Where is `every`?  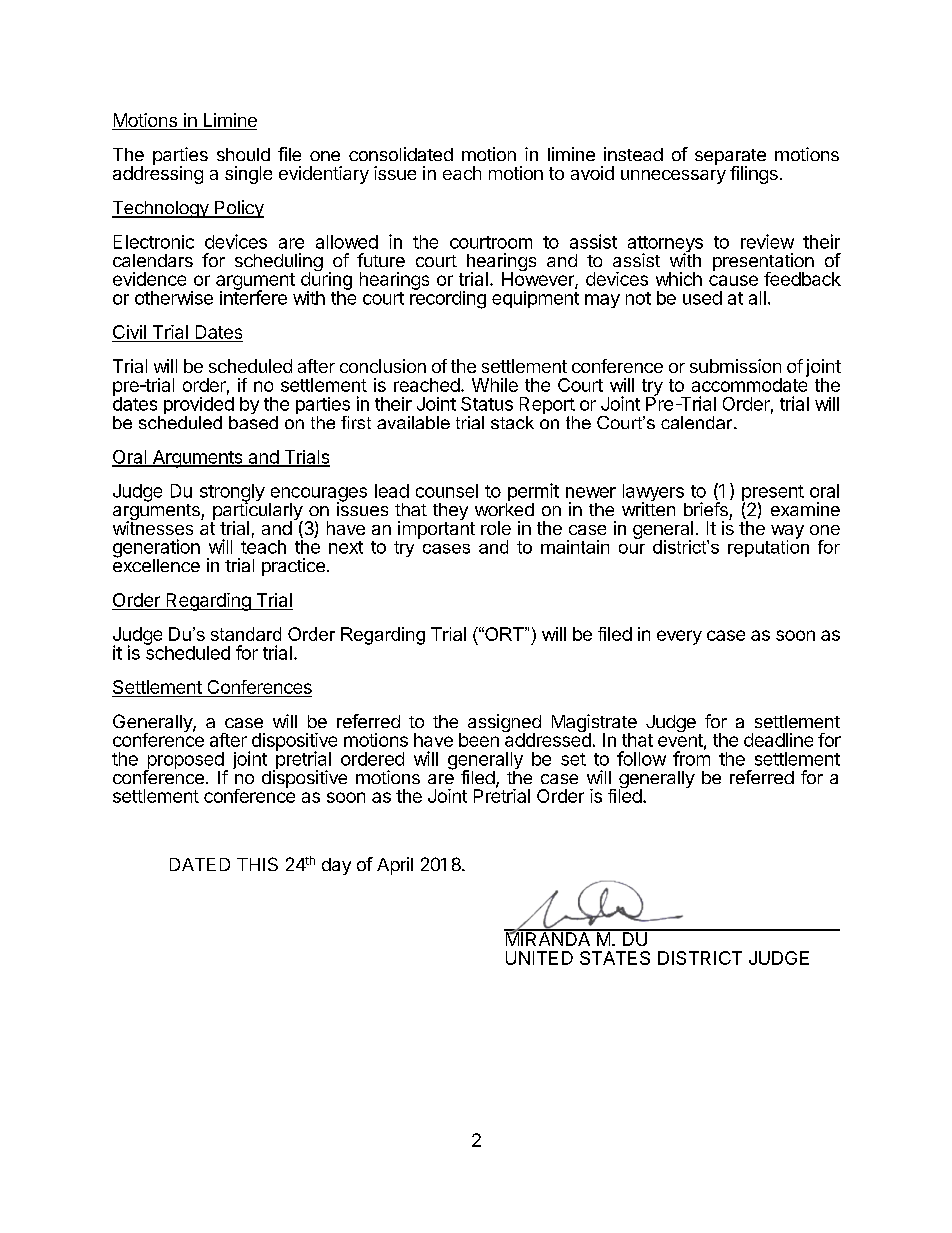 every is located at coordinates (679, 637).
